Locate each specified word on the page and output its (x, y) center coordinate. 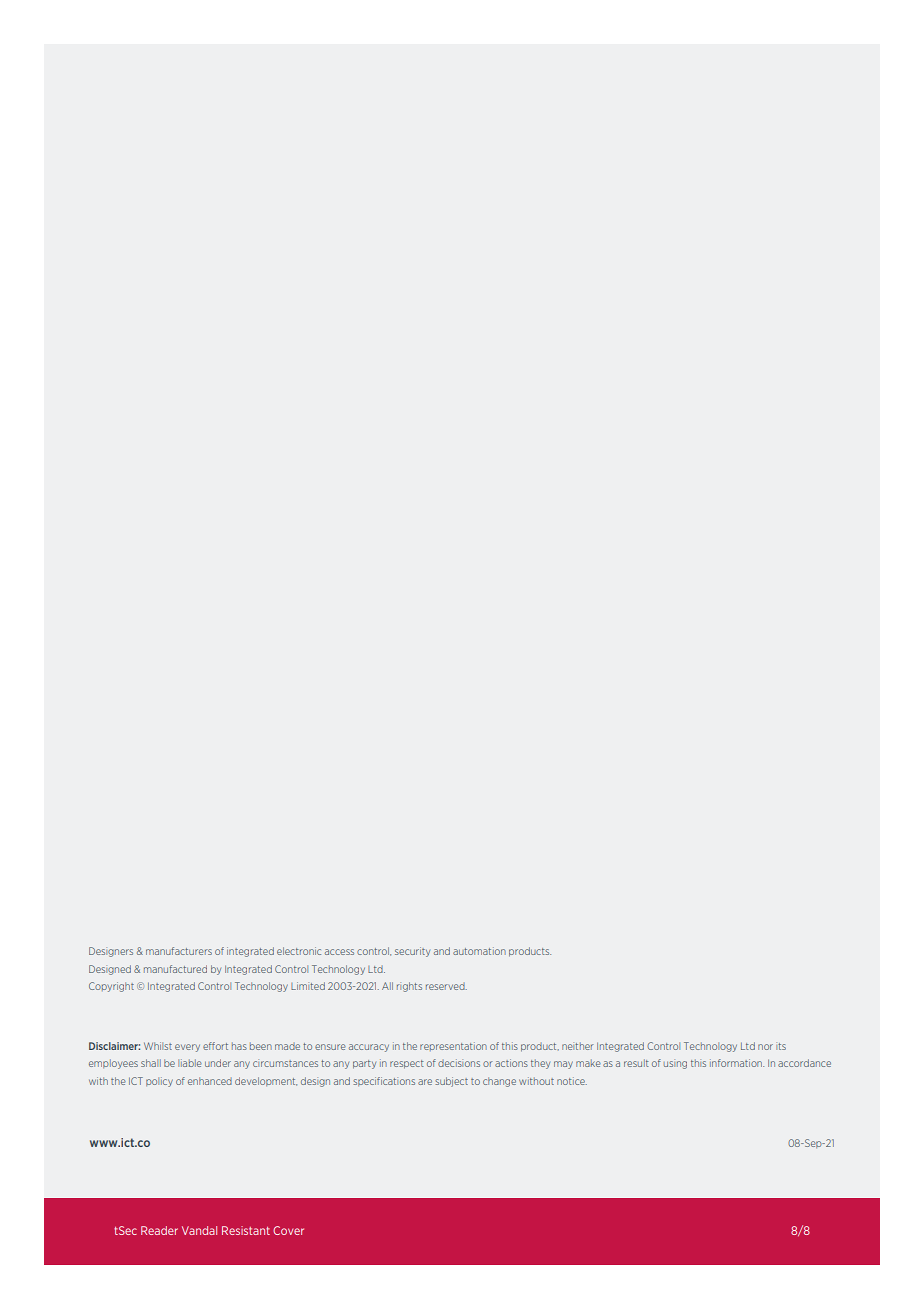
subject (451, 1082)
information (737, 1063)
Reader (159, 1230)
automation (479, 951)
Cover (288, 1230)
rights (409, 987)
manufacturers (179, 951)
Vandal (199, 1230)
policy (159, 1082)
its (781, 1046)
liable (190, 1063)
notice (572, 1081)
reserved (446, 986)
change (499, 1082)
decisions (459, 1063)
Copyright (111, 987)
